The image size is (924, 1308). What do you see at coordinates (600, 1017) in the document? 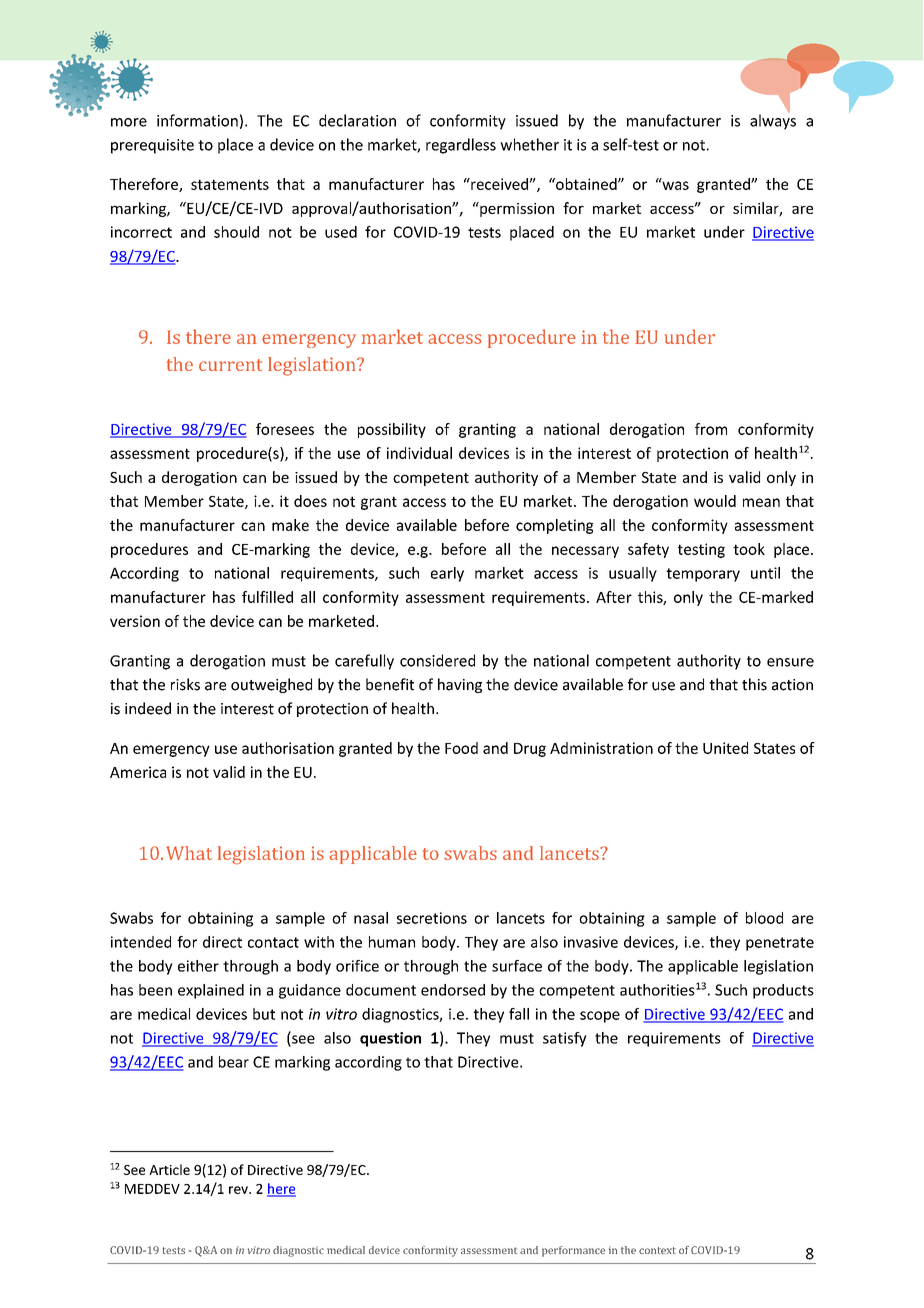
I see `scope` at bounding box center [600, 1017].
